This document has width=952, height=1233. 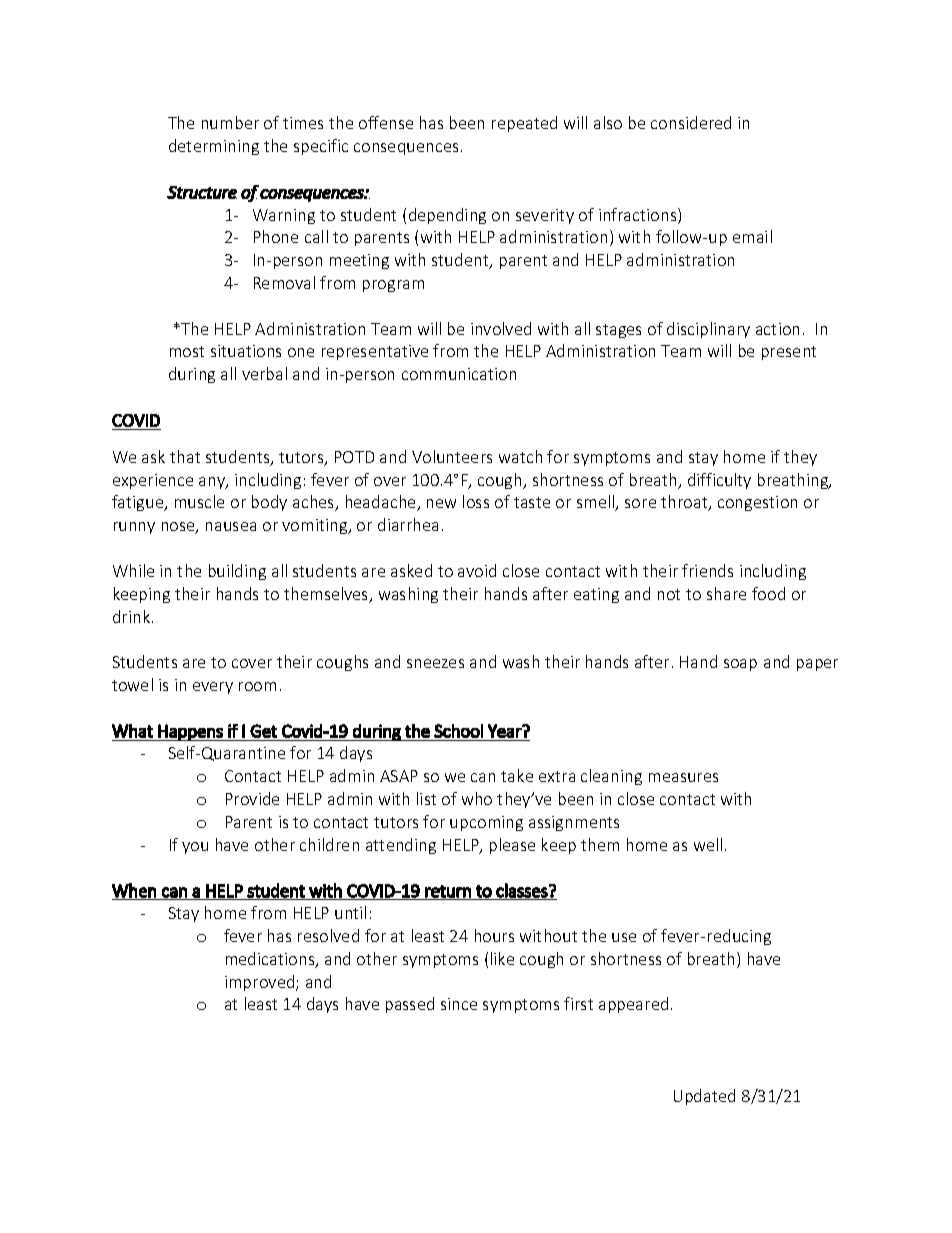 What do you see at coordinates (517, 775) in the document?
I see `take` at bounding box center [517, 775].
